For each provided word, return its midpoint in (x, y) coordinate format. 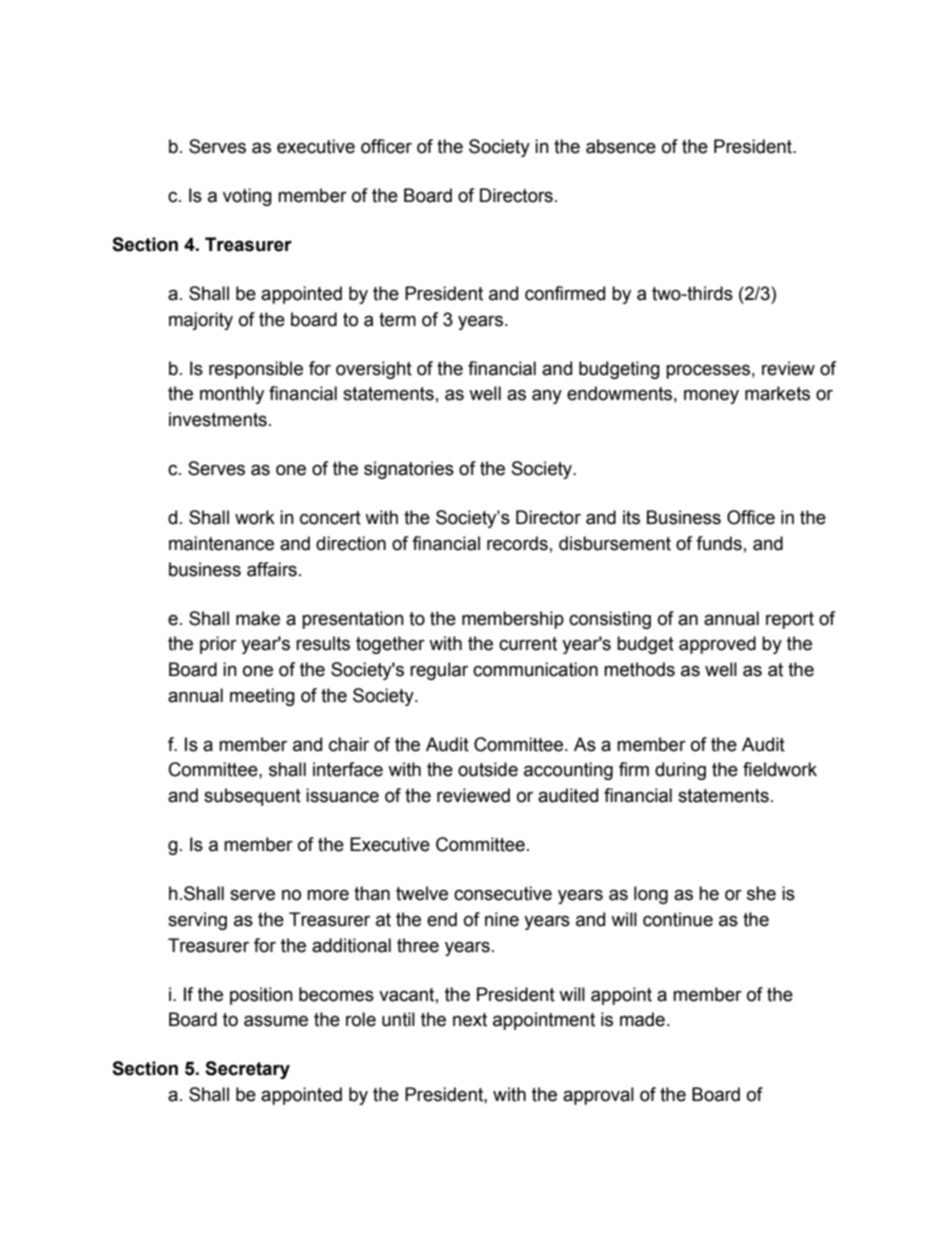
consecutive (503, 893)
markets (777, 393)
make (258, 618)
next (470, 1020)
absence (621, 146)
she (761, 893)
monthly (232, 395)
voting (247, 197)
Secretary (247, 1070)
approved (717, 645)
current (528, 644)
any (547, 396)
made (642, 1019)
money (711, 396)
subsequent (252, 797)
